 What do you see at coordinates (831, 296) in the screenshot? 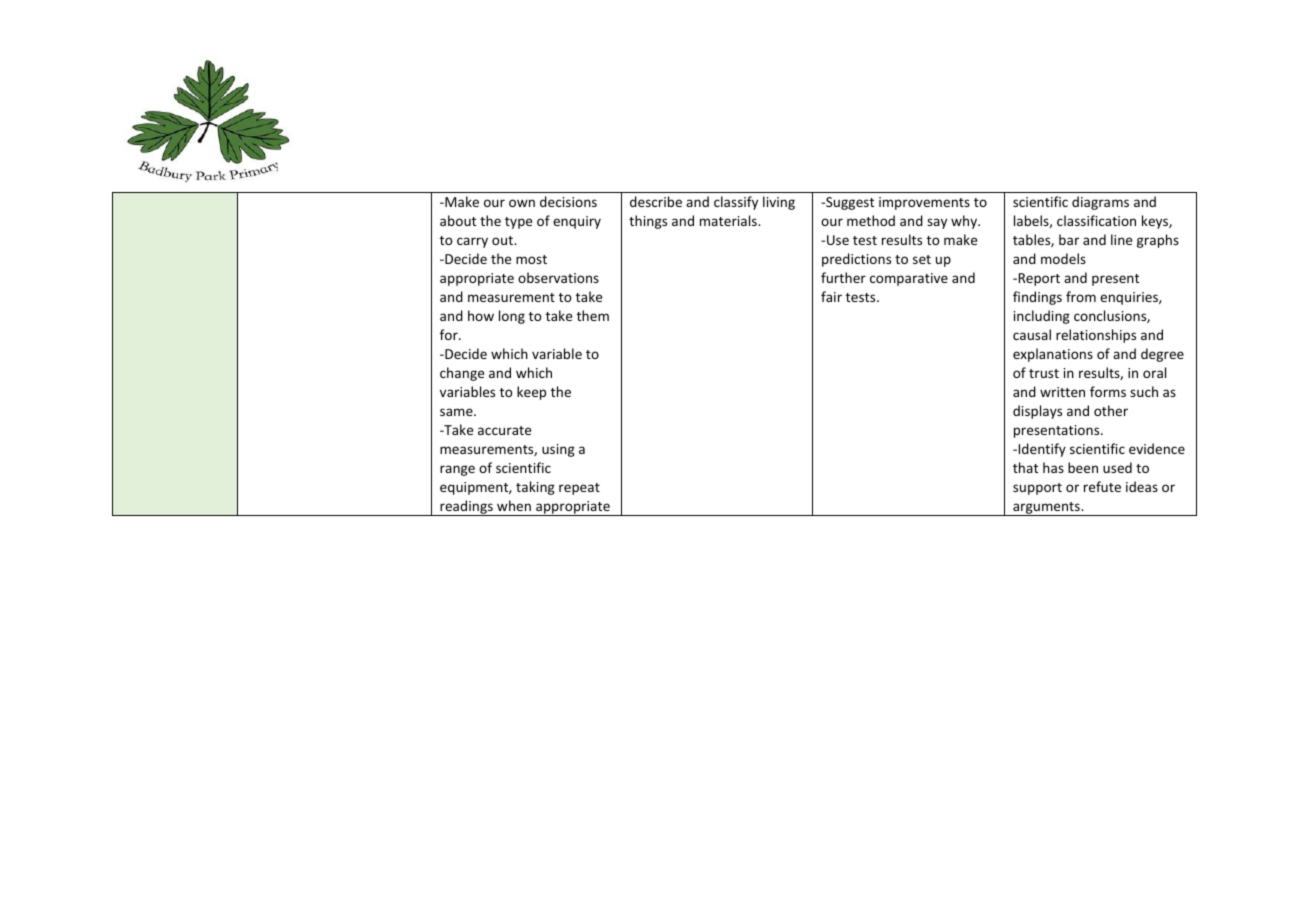
I see `fair` at bounding box center [831, 296].
